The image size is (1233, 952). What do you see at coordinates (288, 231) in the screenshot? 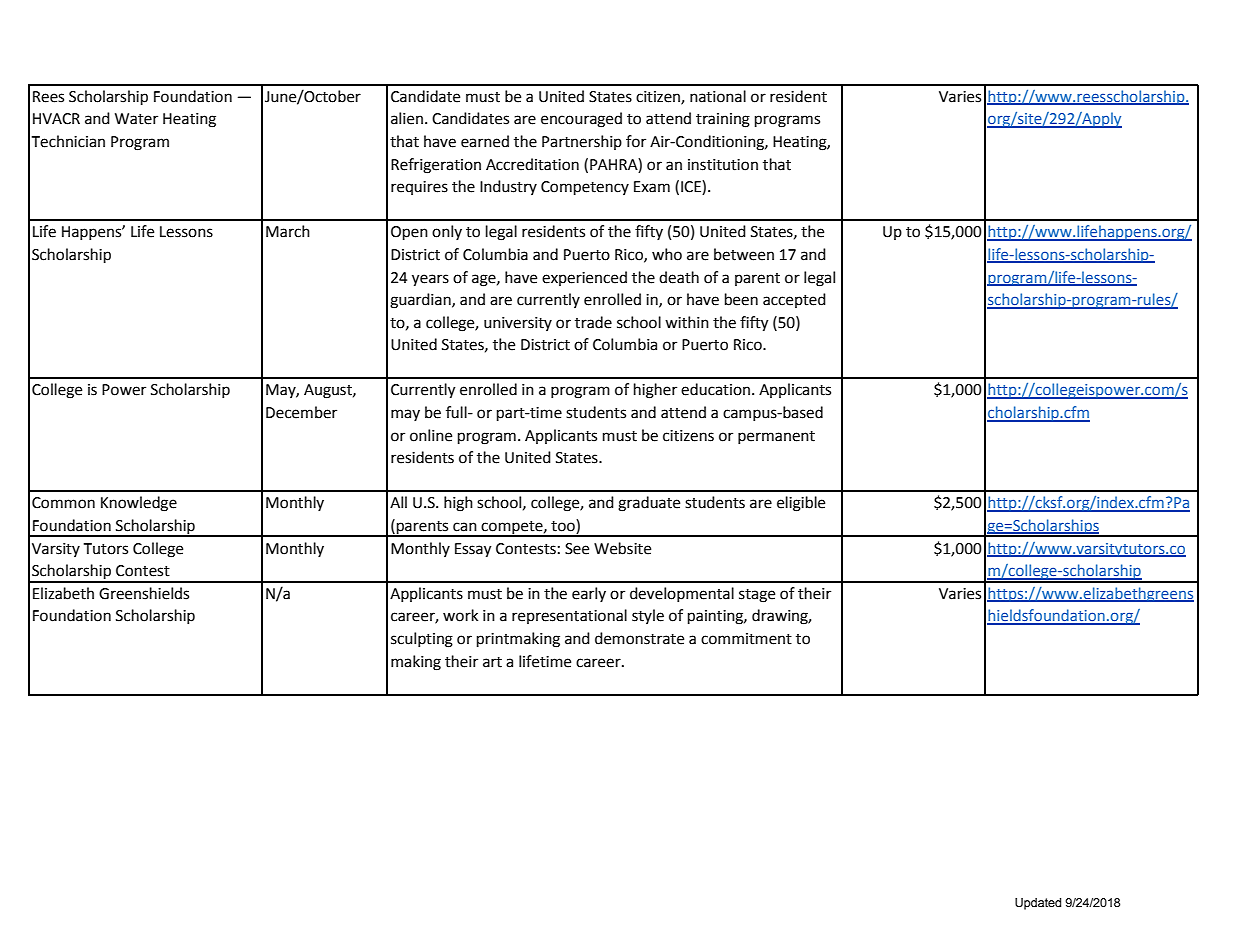
I see `March` at bounding box center [288, 231].
